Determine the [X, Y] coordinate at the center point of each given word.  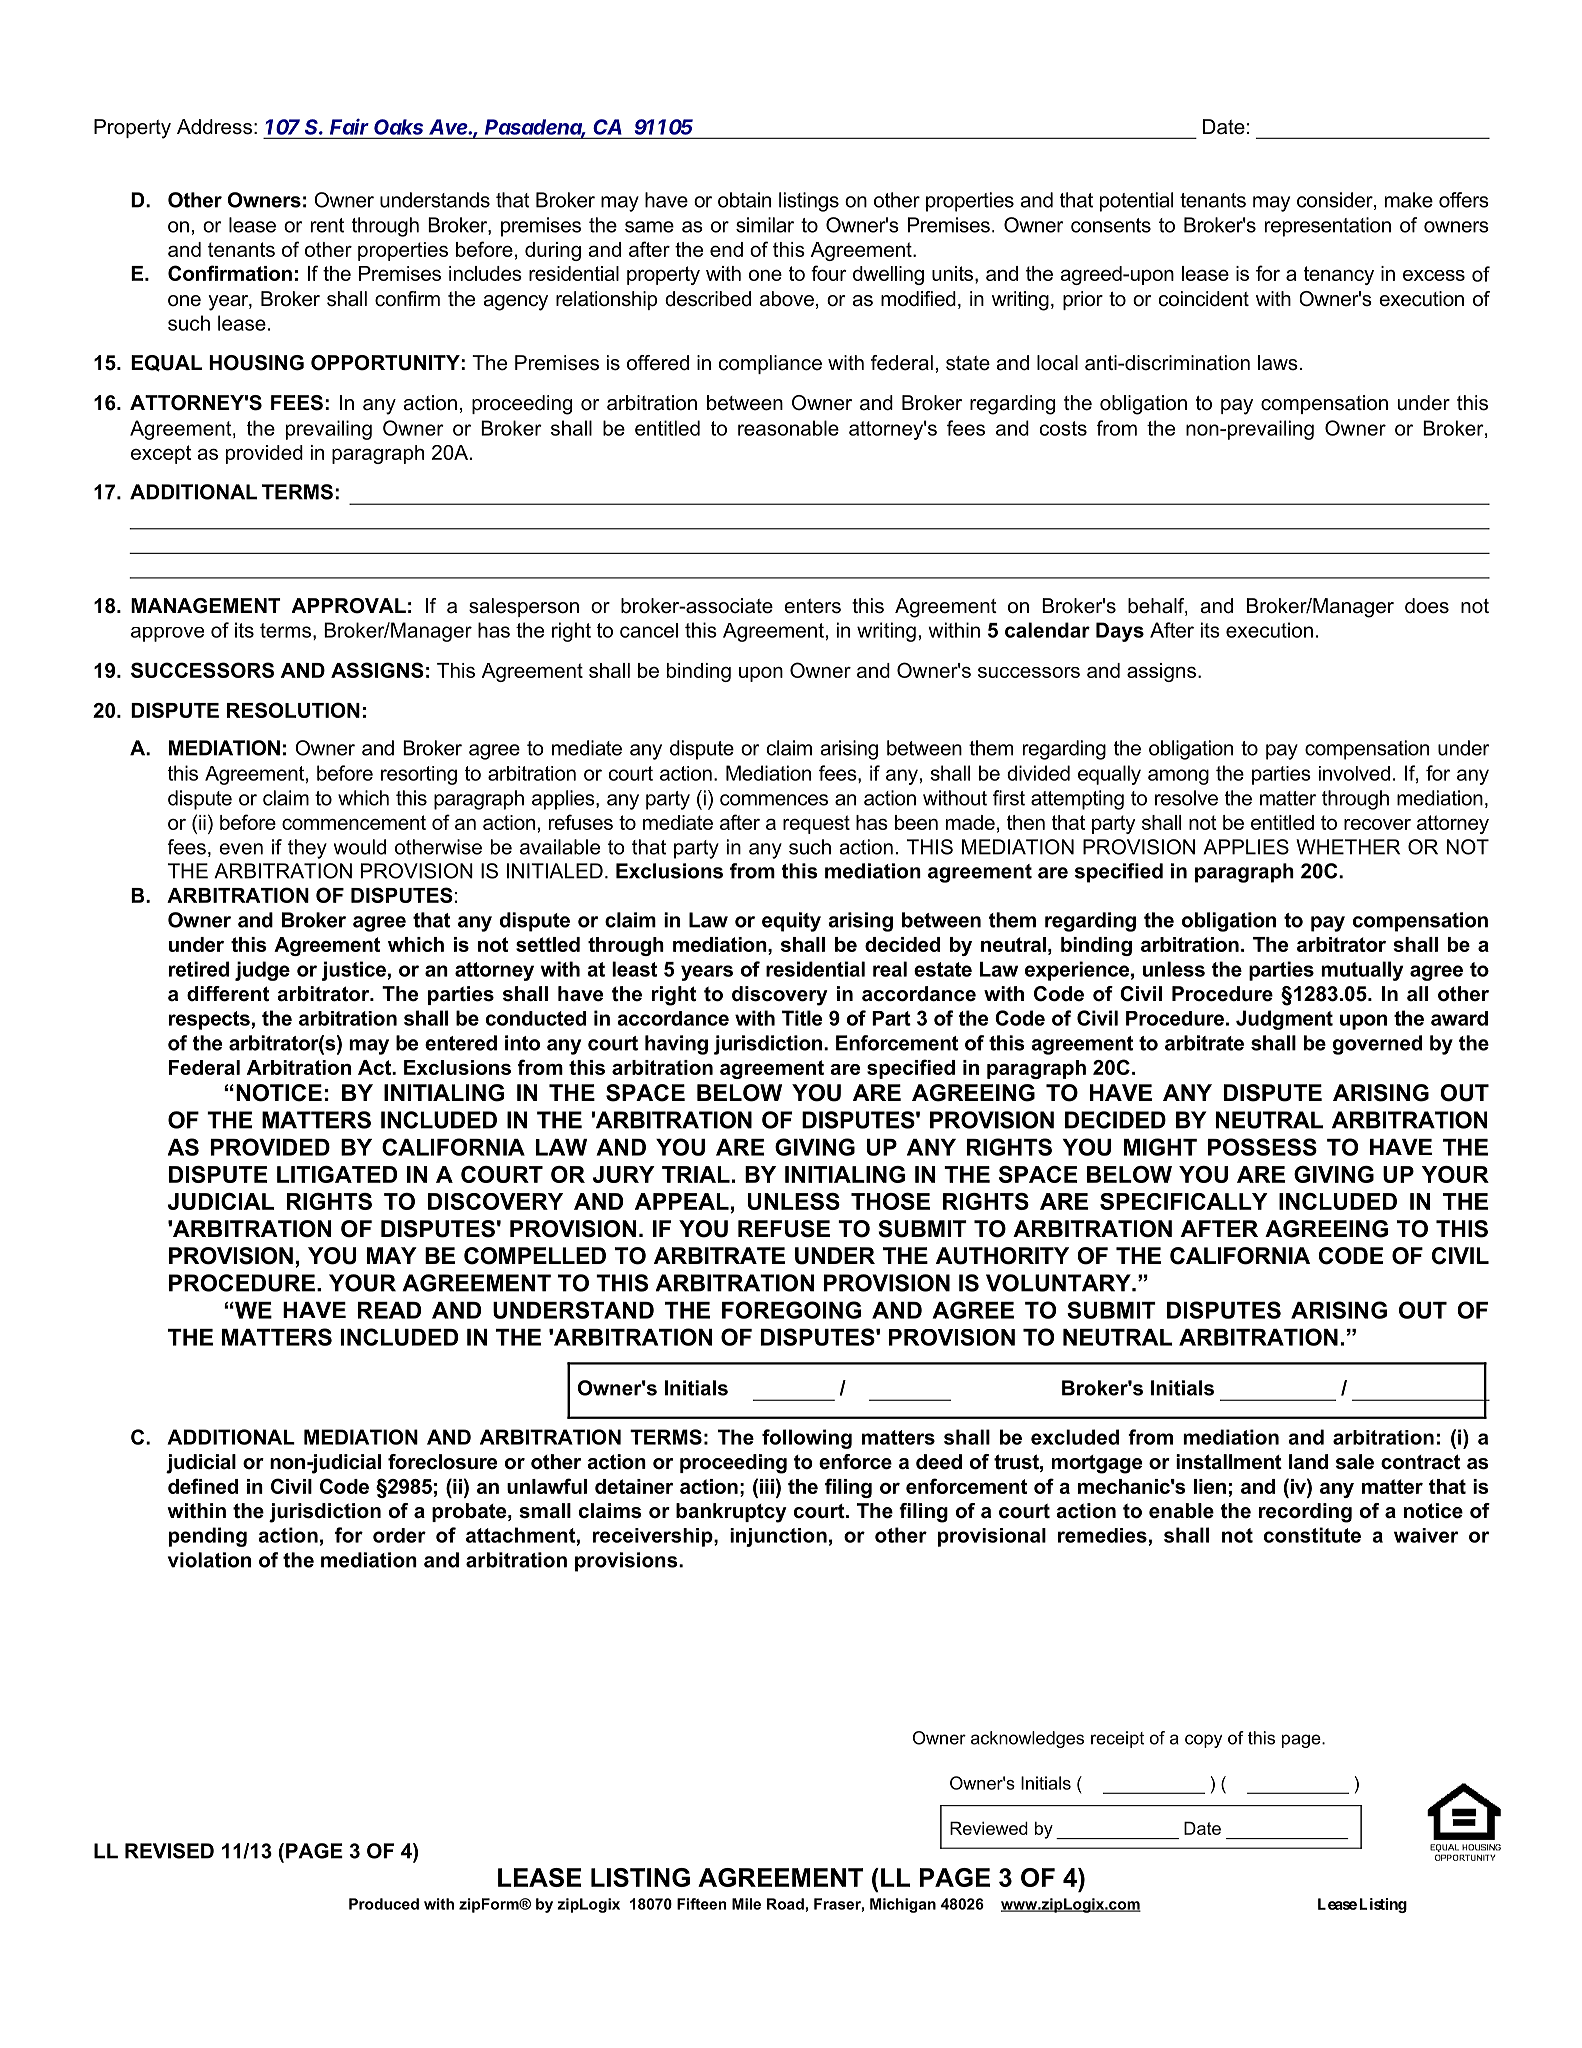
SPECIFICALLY [1184, 1201]
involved [1354, 773]
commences [774, 800]
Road [785, 1904]
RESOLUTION [293, 710]
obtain [744, 200]
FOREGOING [791, 1310]
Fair [349, 127]
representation [1328, 227]
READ [389, 1310]
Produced [384, 1904]
